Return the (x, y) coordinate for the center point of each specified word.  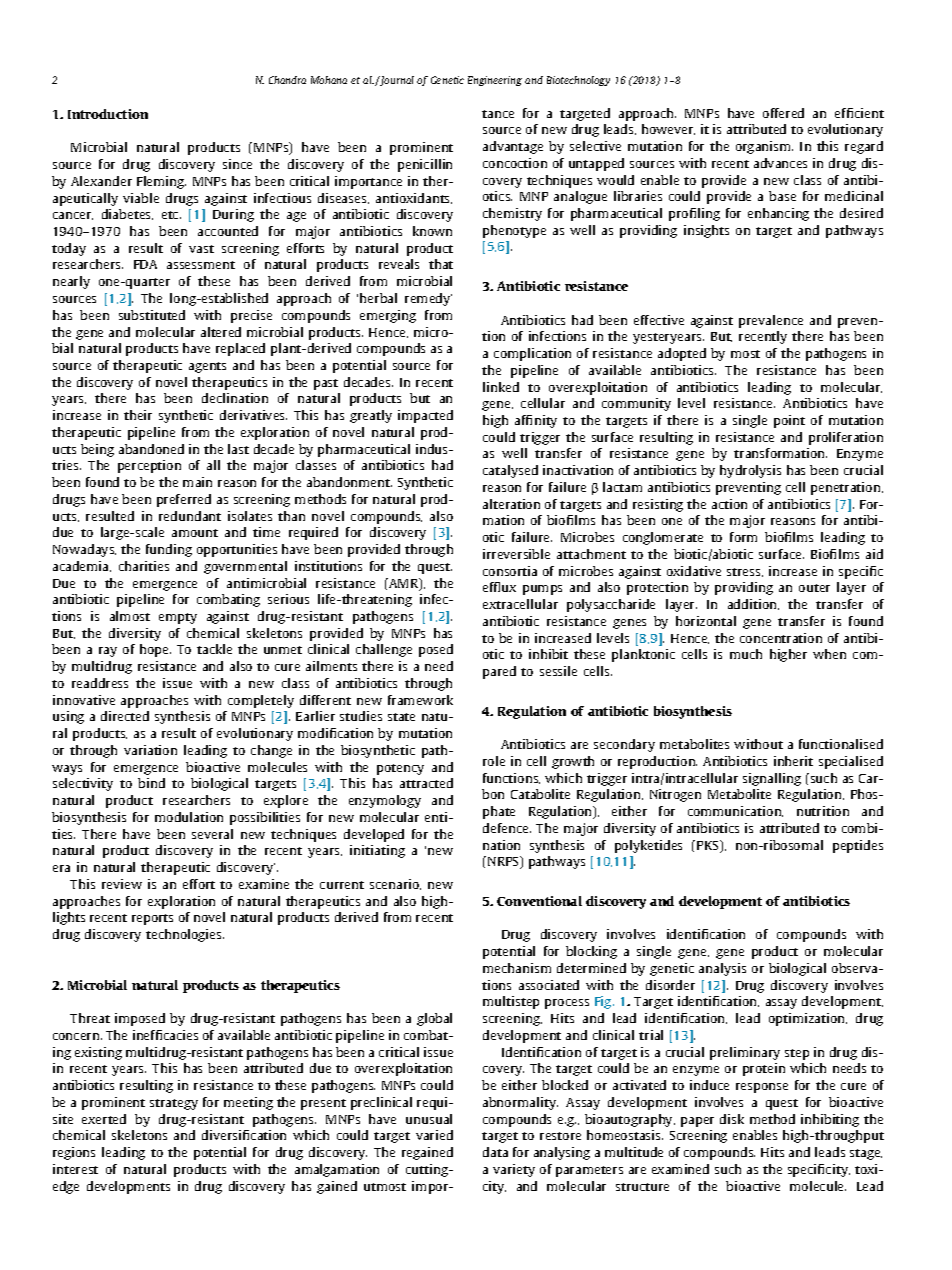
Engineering (495, 81)
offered (783, 113)
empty (178, 618)
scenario (395, 884)
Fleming (161, 182)
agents (207, 367)
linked (501, 387)
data (495, 1152)
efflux (499, 587)
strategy (174, 1104)
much (746, 654)
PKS (709, 846)
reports (152, 919)
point (789, 421)
